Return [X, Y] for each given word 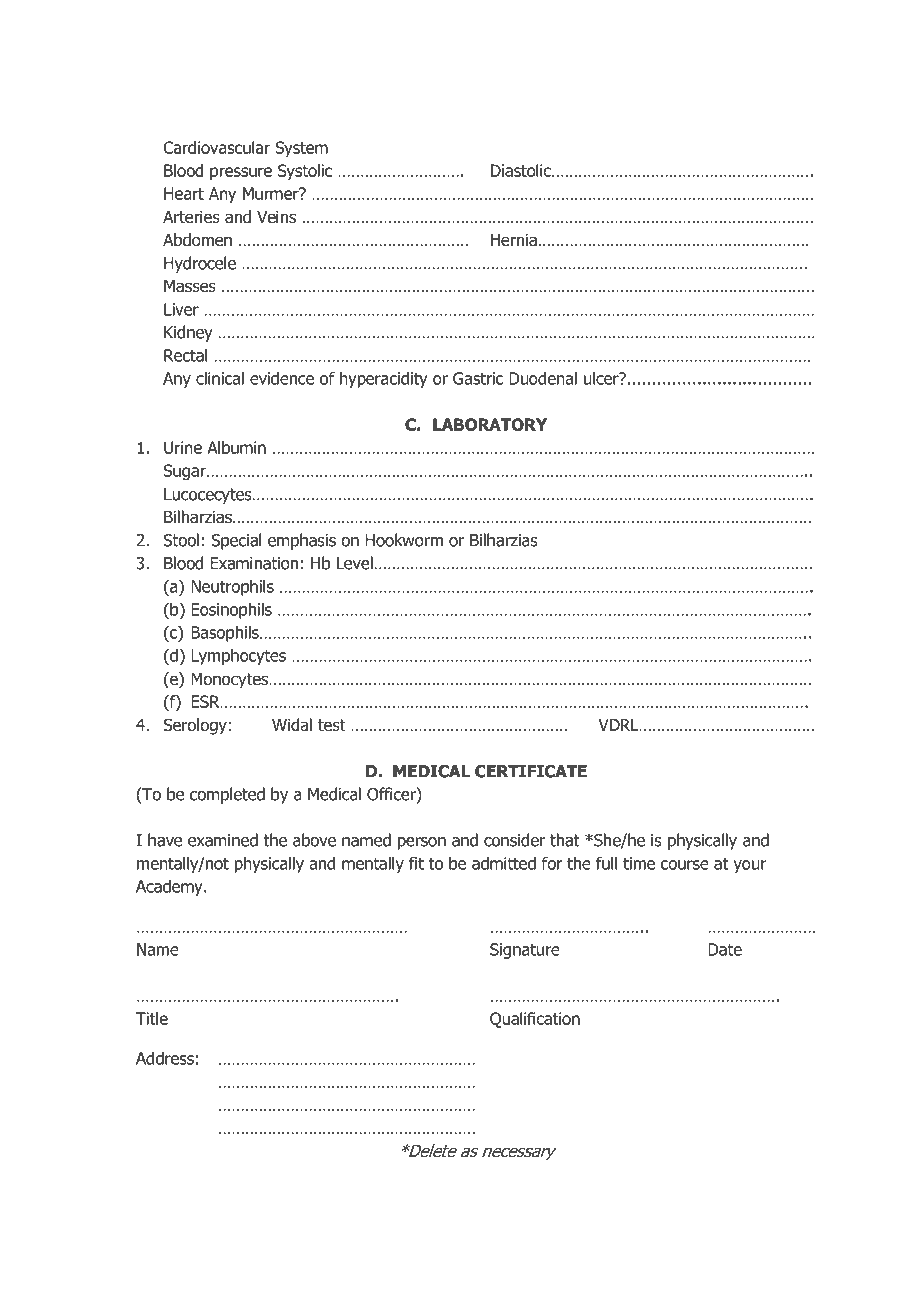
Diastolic [522, 170]
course [685, 865]
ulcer [602, 378]
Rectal [185, 355]
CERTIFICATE [531, 771]
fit [416, 863]
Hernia [514, 240]
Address [165, 1058]
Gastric [478, 378]
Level [355, 563]
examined [223, 840]
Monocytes [231, 681]
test [332, 725]
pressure [241, 173]
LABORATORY [490, 424]
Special [236, 541]
